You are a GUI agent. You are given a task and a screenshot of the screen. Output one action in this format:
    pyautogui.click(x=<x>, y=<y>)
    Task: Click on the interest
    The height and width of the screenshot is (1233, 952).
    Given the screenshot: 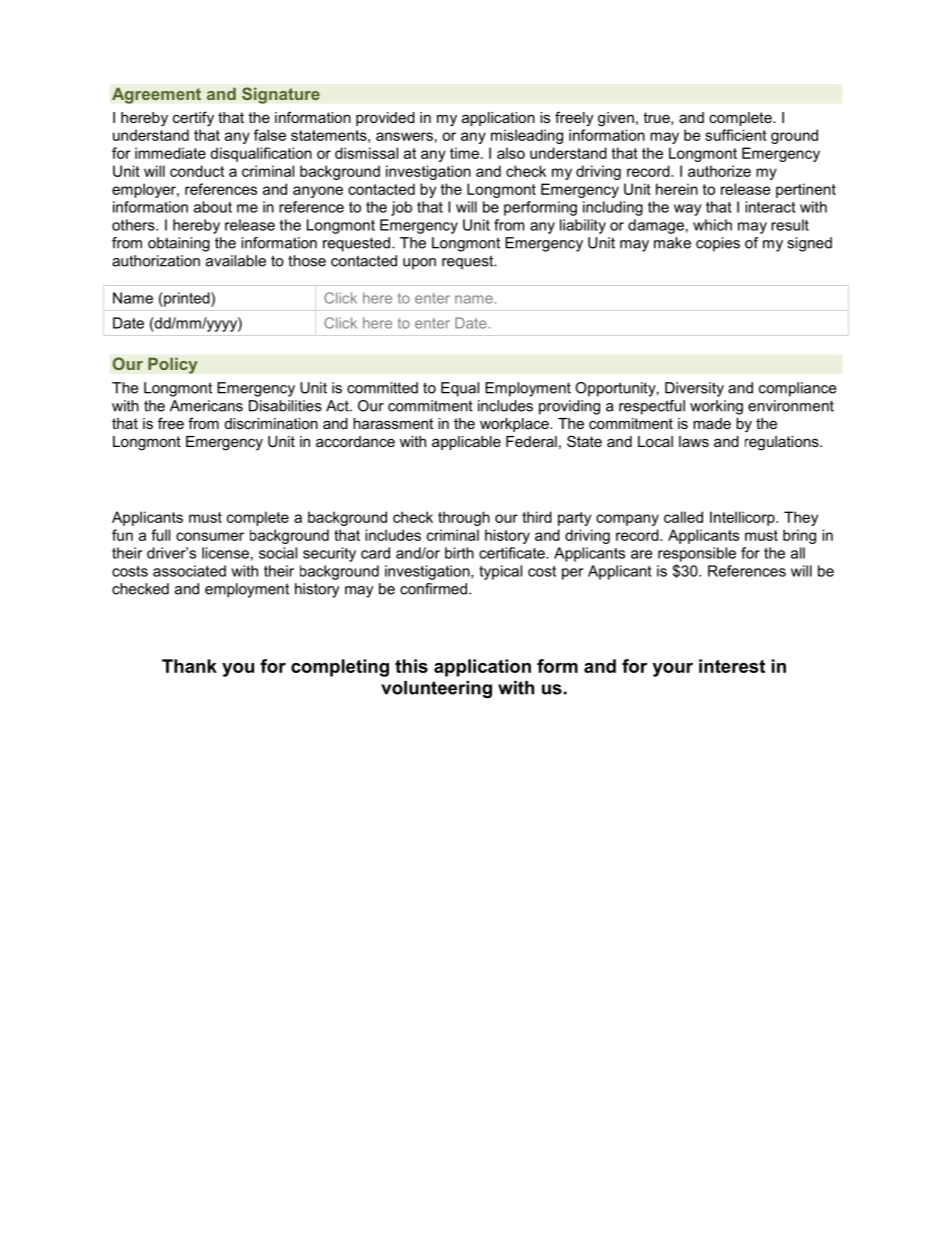 What is the action you would take?
    pyautogui.click(x=732, y=666)
